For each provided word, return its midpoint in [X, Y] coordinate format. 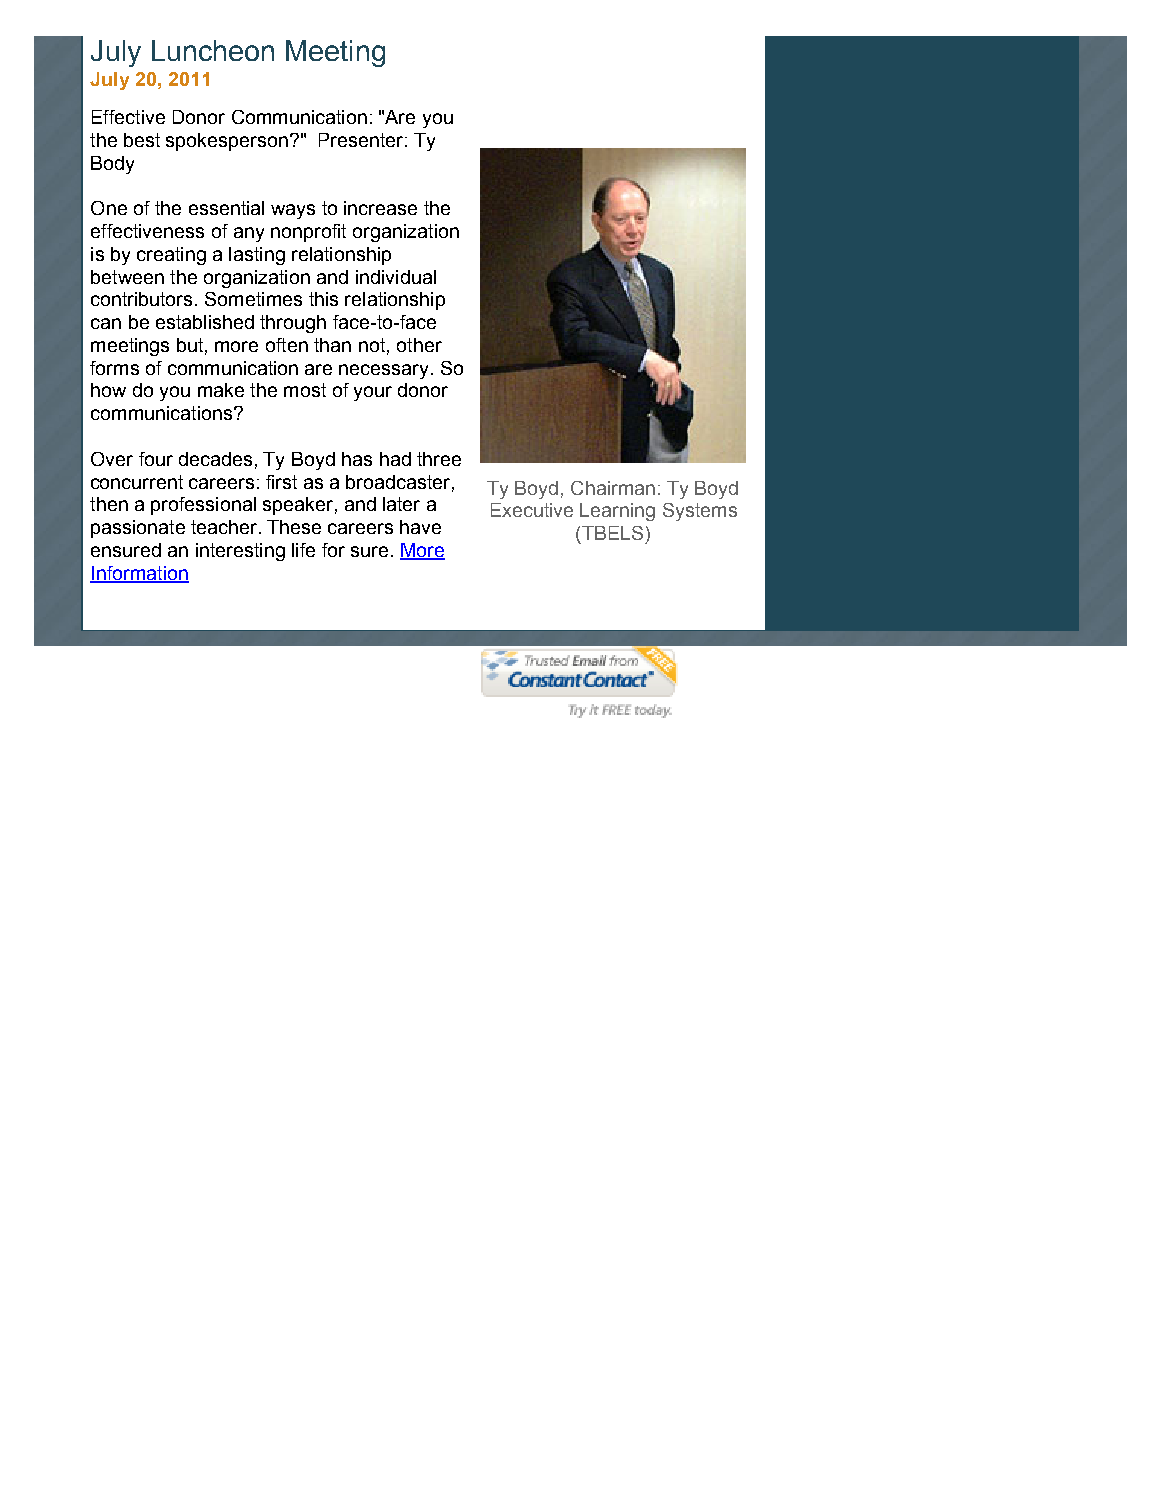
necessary [383, 371]
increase [380, 208]
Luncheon [213, 50]
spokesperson [227, 142]
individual [396, 277]
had [395, 459]
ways [293, 211]
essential [226, 208]
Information [139, 574]
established [205, 322]
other [419, 345]
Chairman [613, 488]
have [420, 527]
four [156, 459]
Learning [617, 512]
